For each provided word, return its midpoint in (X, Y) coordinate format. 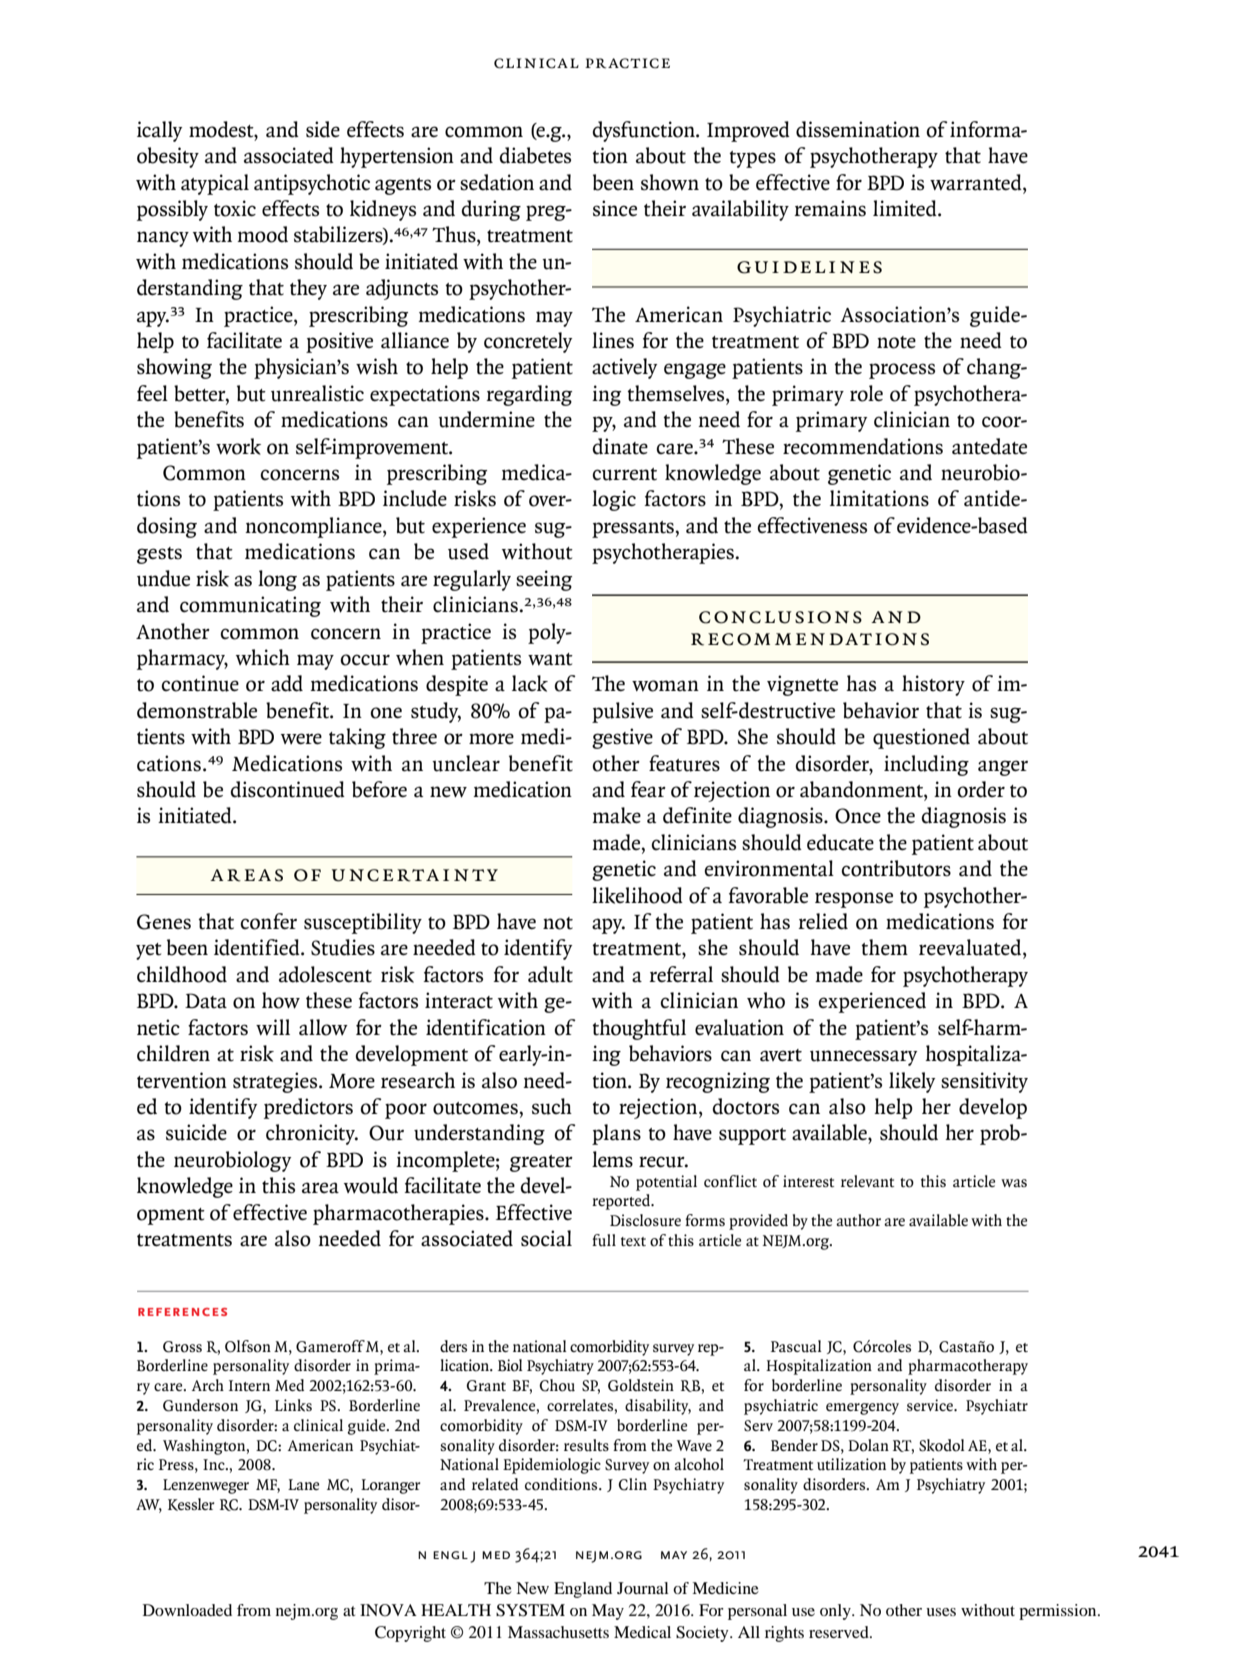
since (615, 208)
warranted (977, 182)
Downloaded (187, 1610)
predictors (308, 1108)
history (933, 685)
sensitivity (984, 1082)
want (550, 659)
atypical (215, 184)
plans (616, 1134)
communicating (250, 606)
